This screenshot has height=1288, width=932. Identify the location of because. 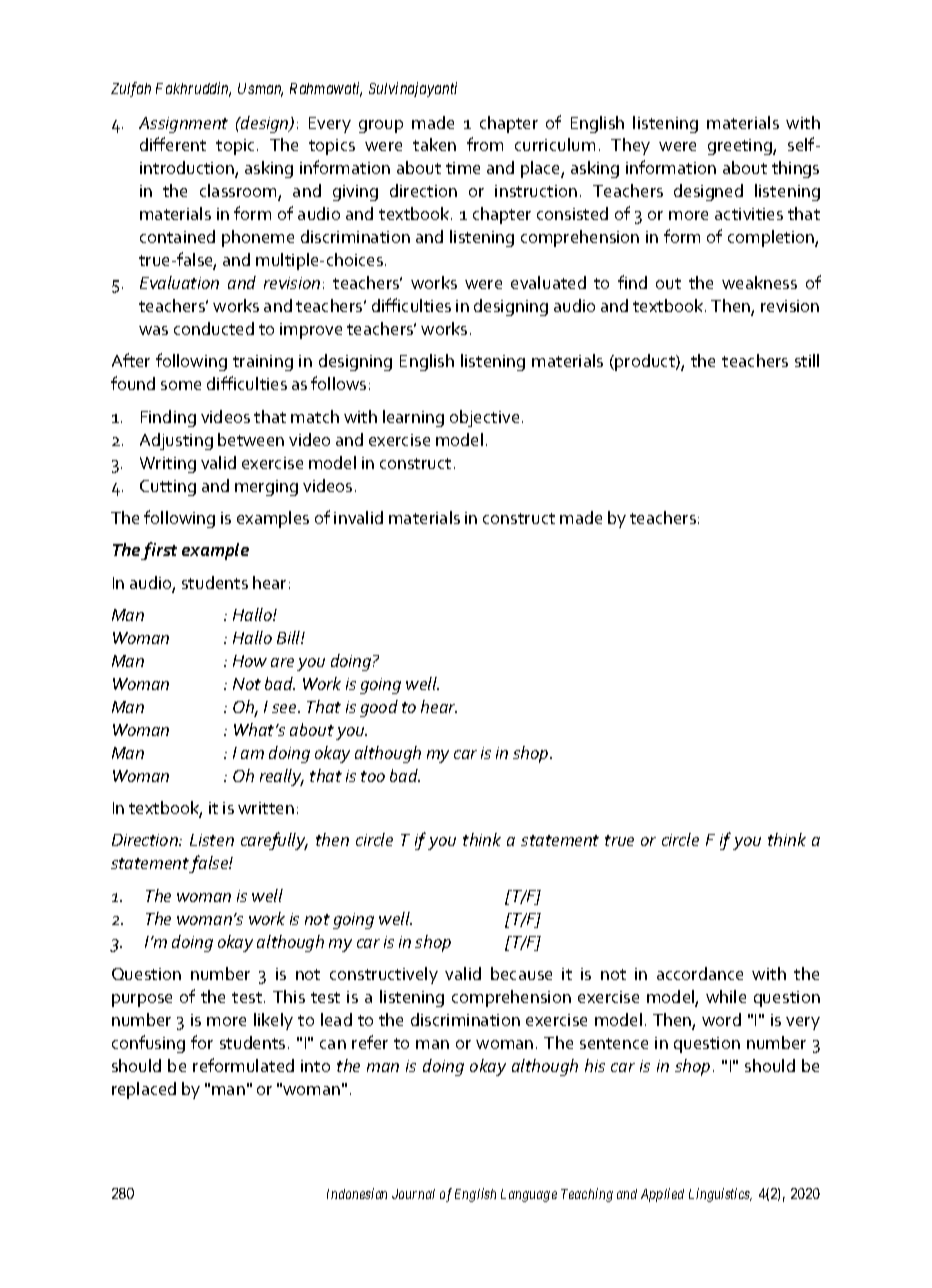
(521, 973).
